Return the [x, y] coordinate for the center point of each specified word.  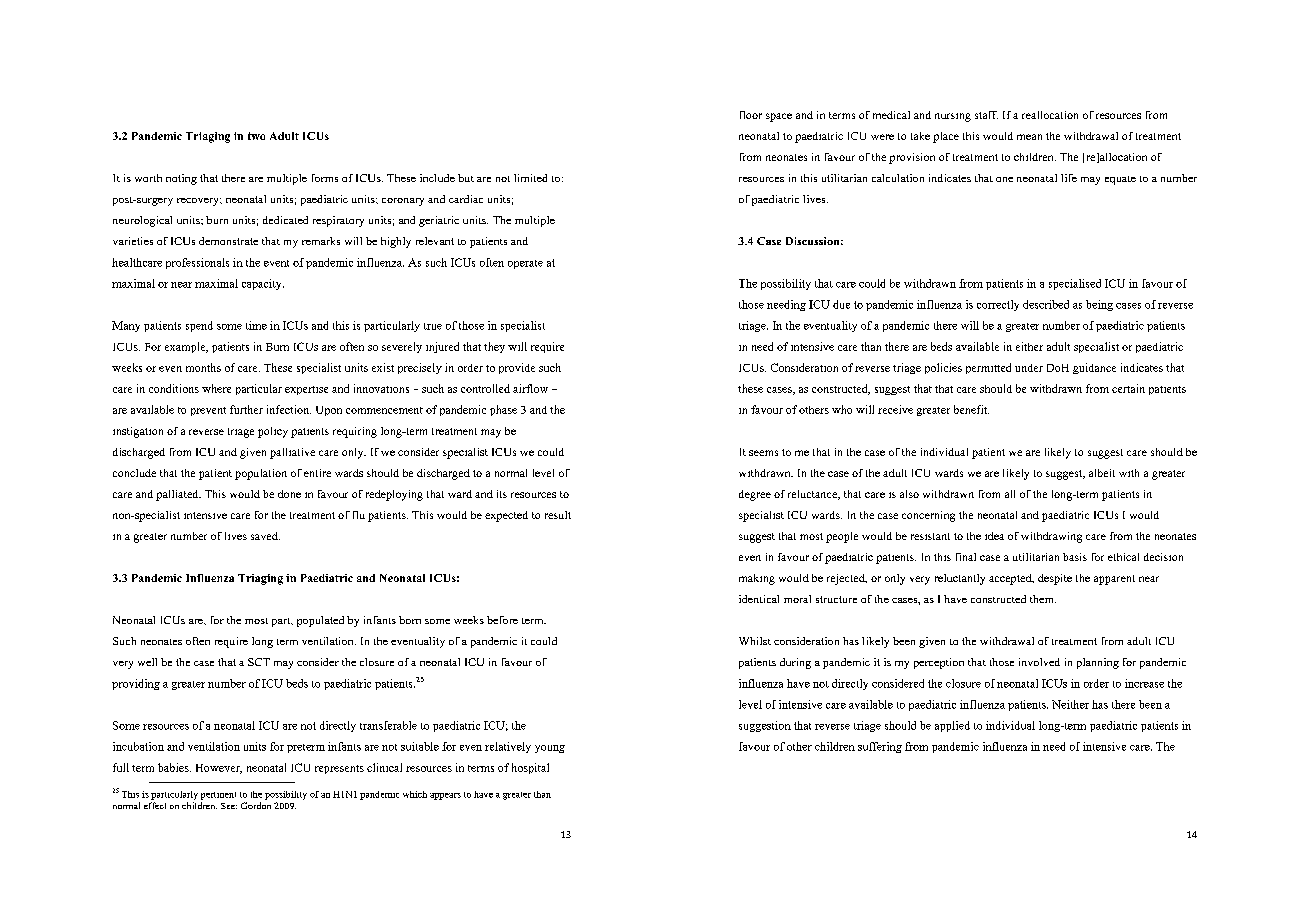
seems [763, 453]
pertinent [218, 796]
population [261, 474]
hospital [530, 768]
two [256, 136]
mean [1029, 137]
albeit [1102, 473]
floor [751, 115]
